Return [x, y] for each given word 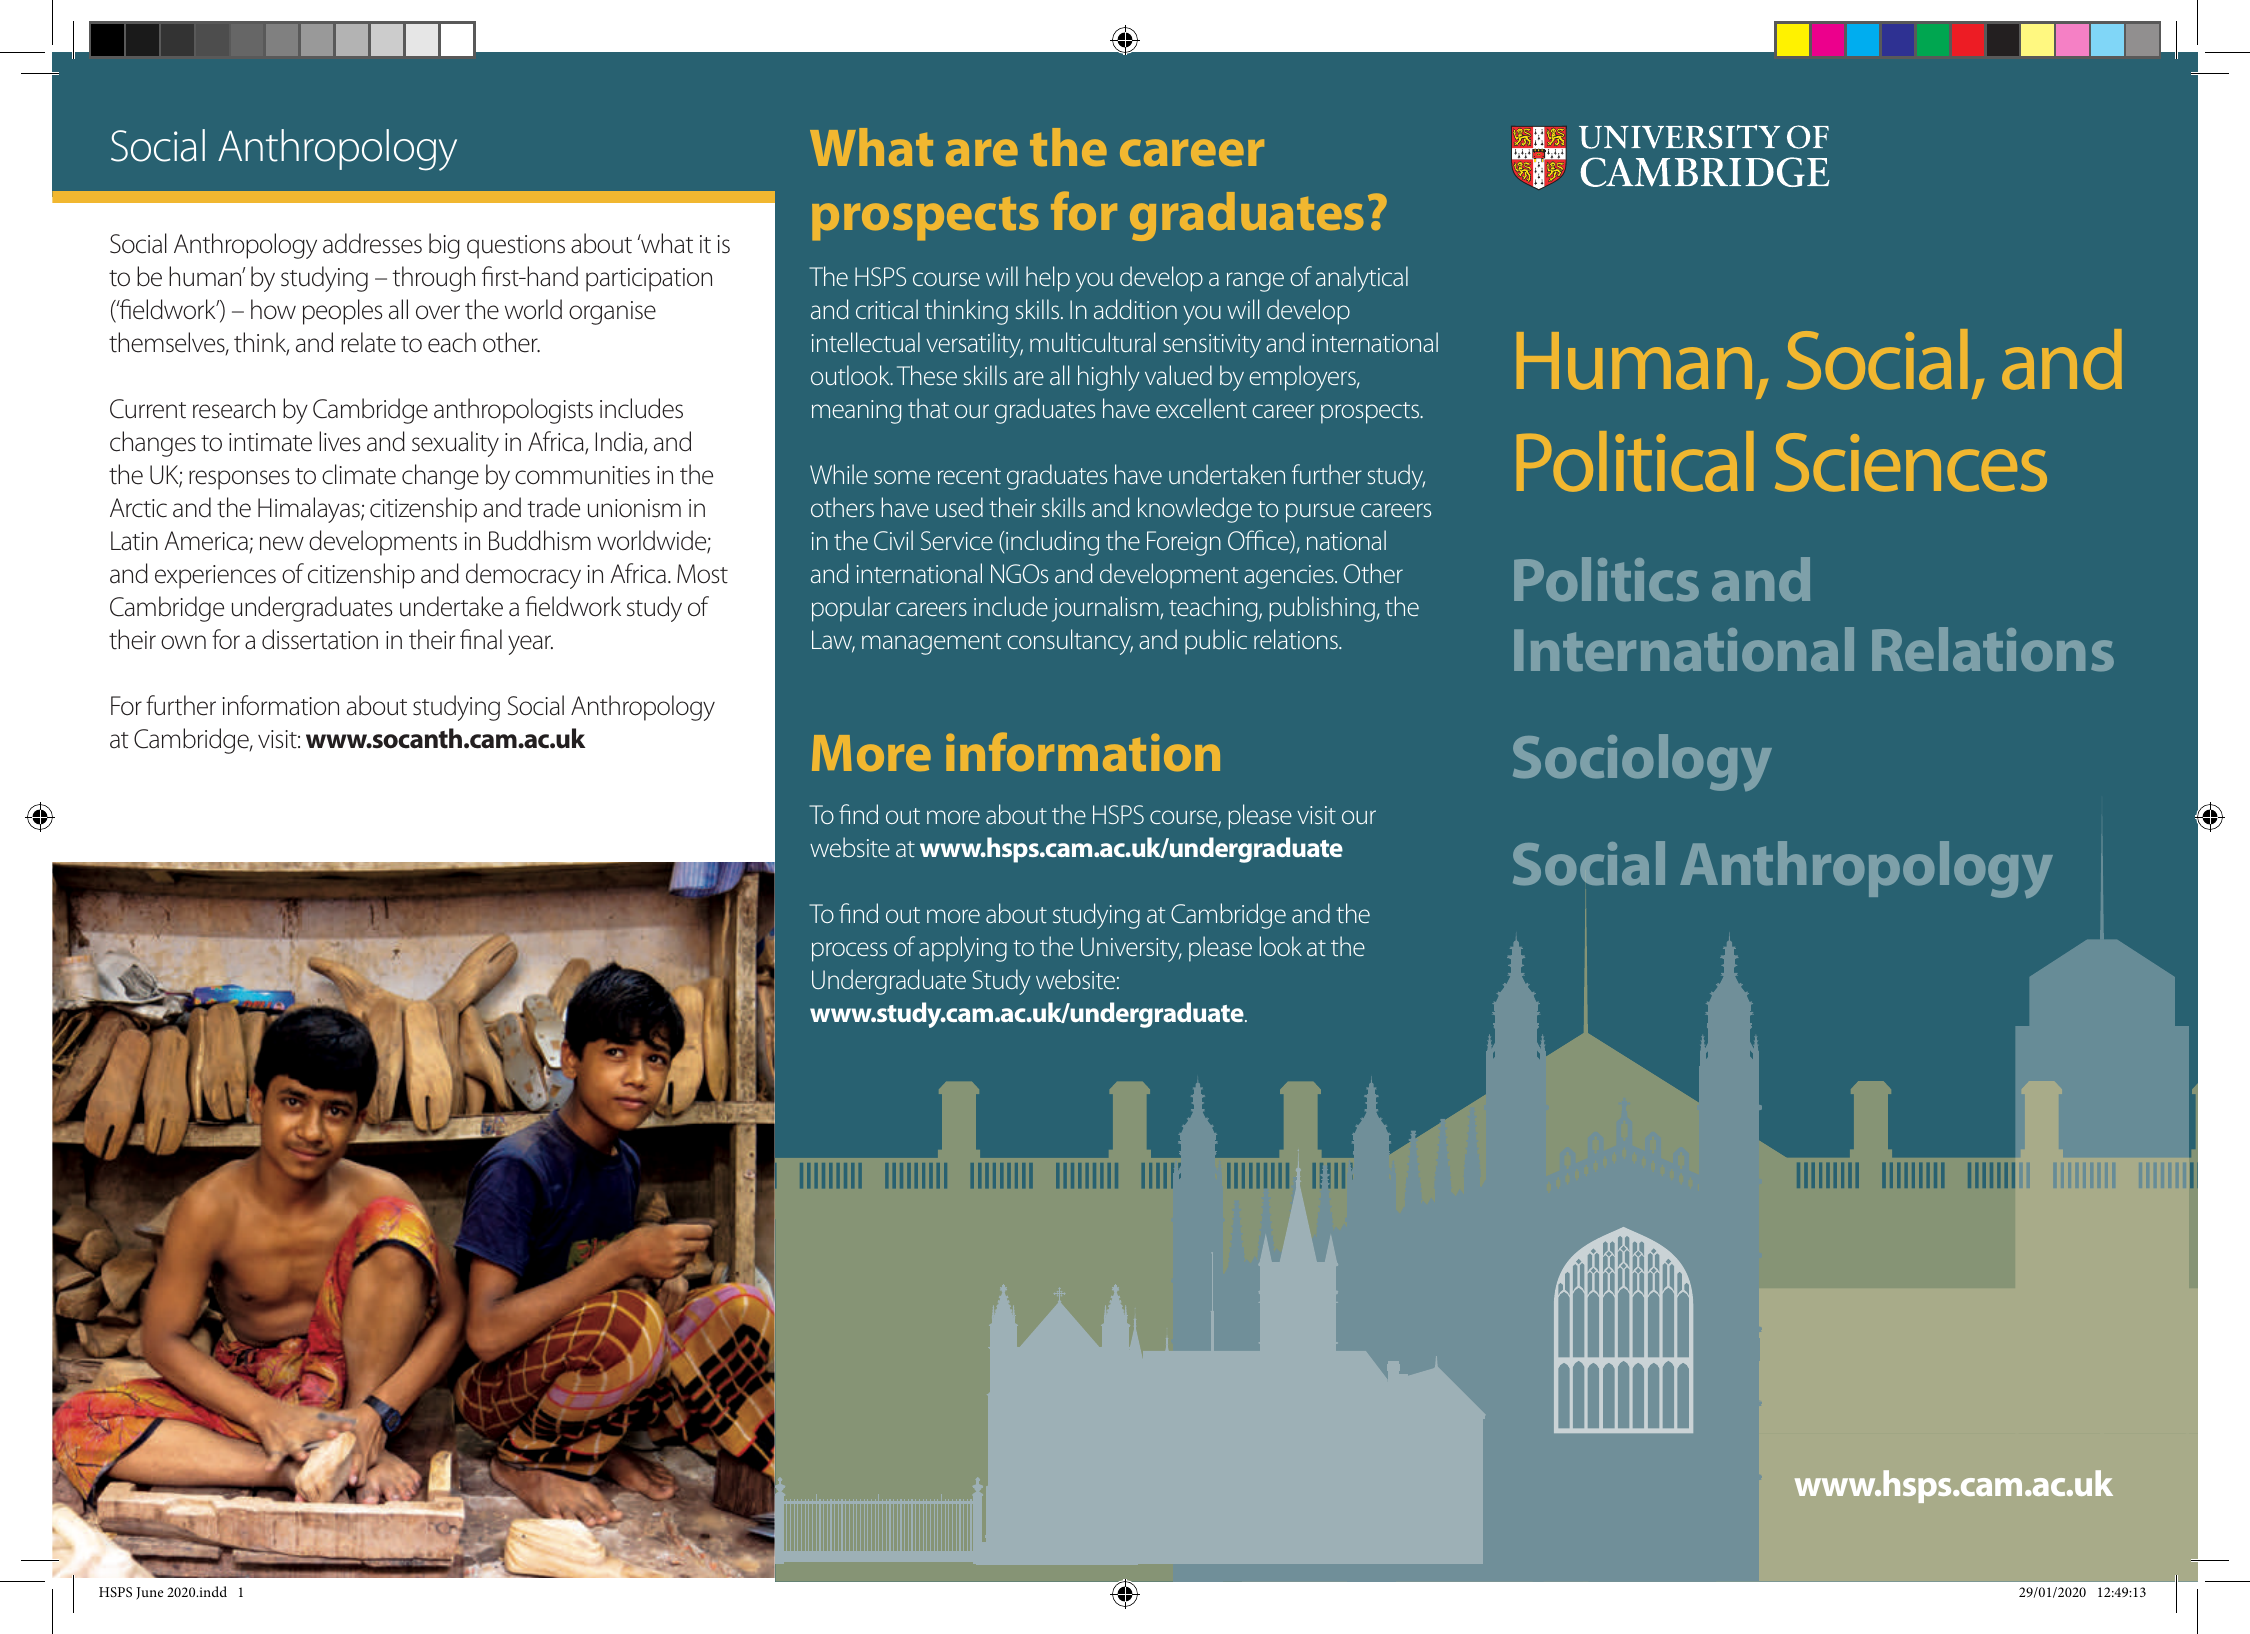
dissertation [320, 639]
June [149, 1593]
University [1131, 949]
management [931, 644]
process [849, 952]
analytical [1362, 279]
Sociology [1642, 762]
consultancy [1070, 642]
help [1048, 279]
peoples [342, 312]
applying [963, 949]
